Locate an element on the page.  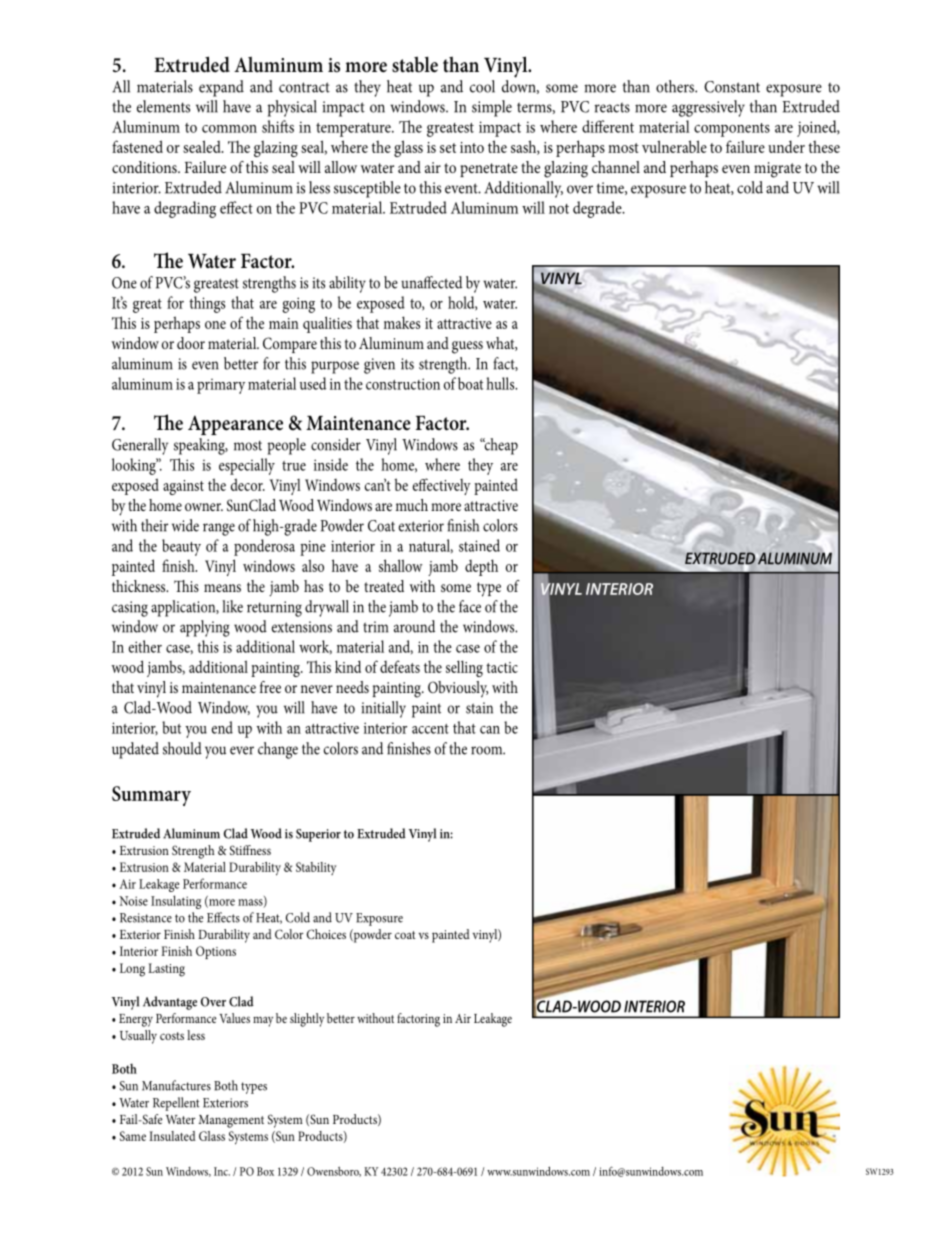
expand is located at coordinates (221, 88).
